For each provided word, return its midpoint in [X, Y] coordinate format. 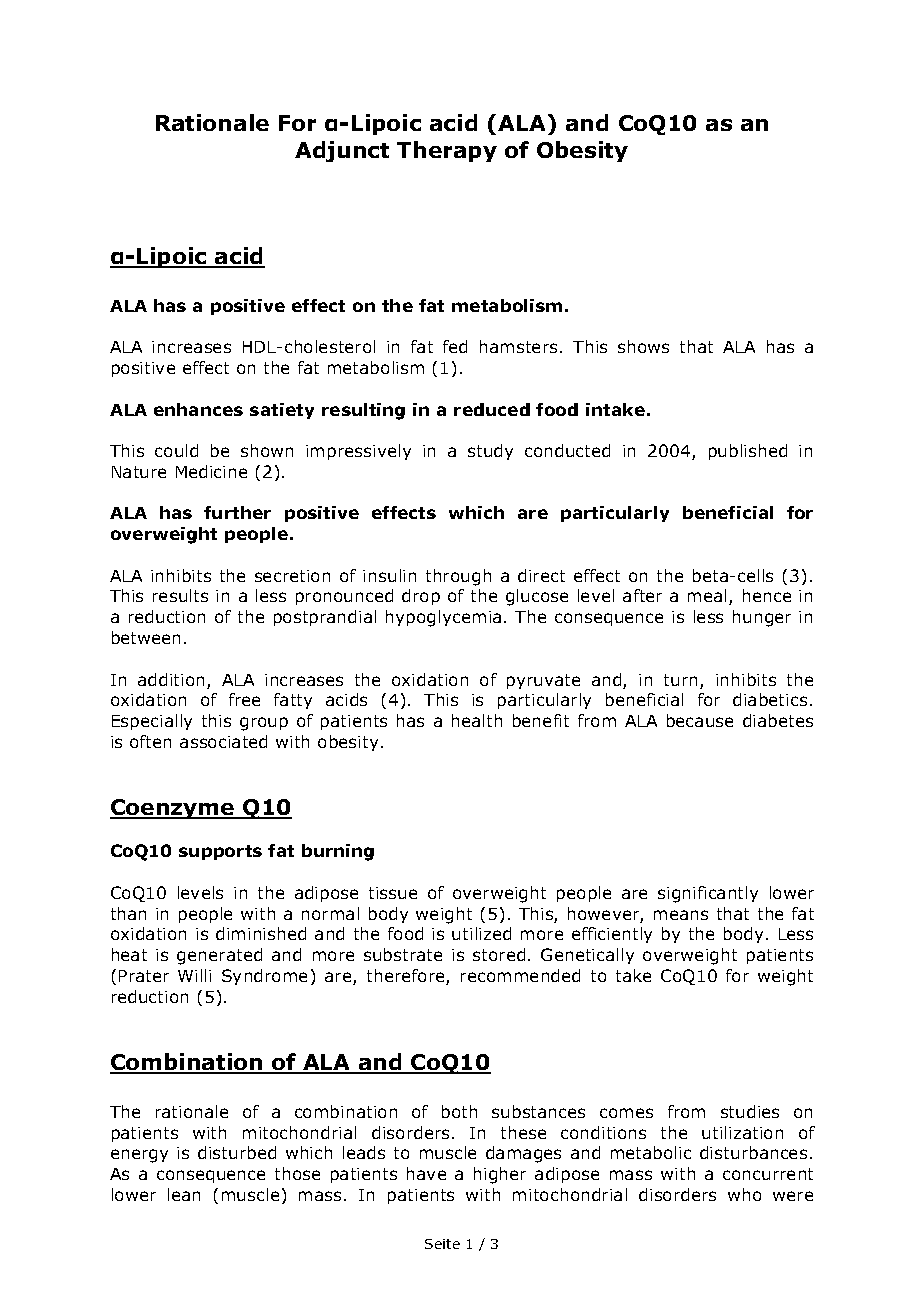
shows [643, 346]
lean [184, 1194]
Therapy [447, 151]
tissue [393, 893]
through [458, 577]
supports [220, 852]
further [237, 512]
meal [709, 597]
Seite [442, 1244]
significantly [708, 894]
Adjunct [342, 151]
